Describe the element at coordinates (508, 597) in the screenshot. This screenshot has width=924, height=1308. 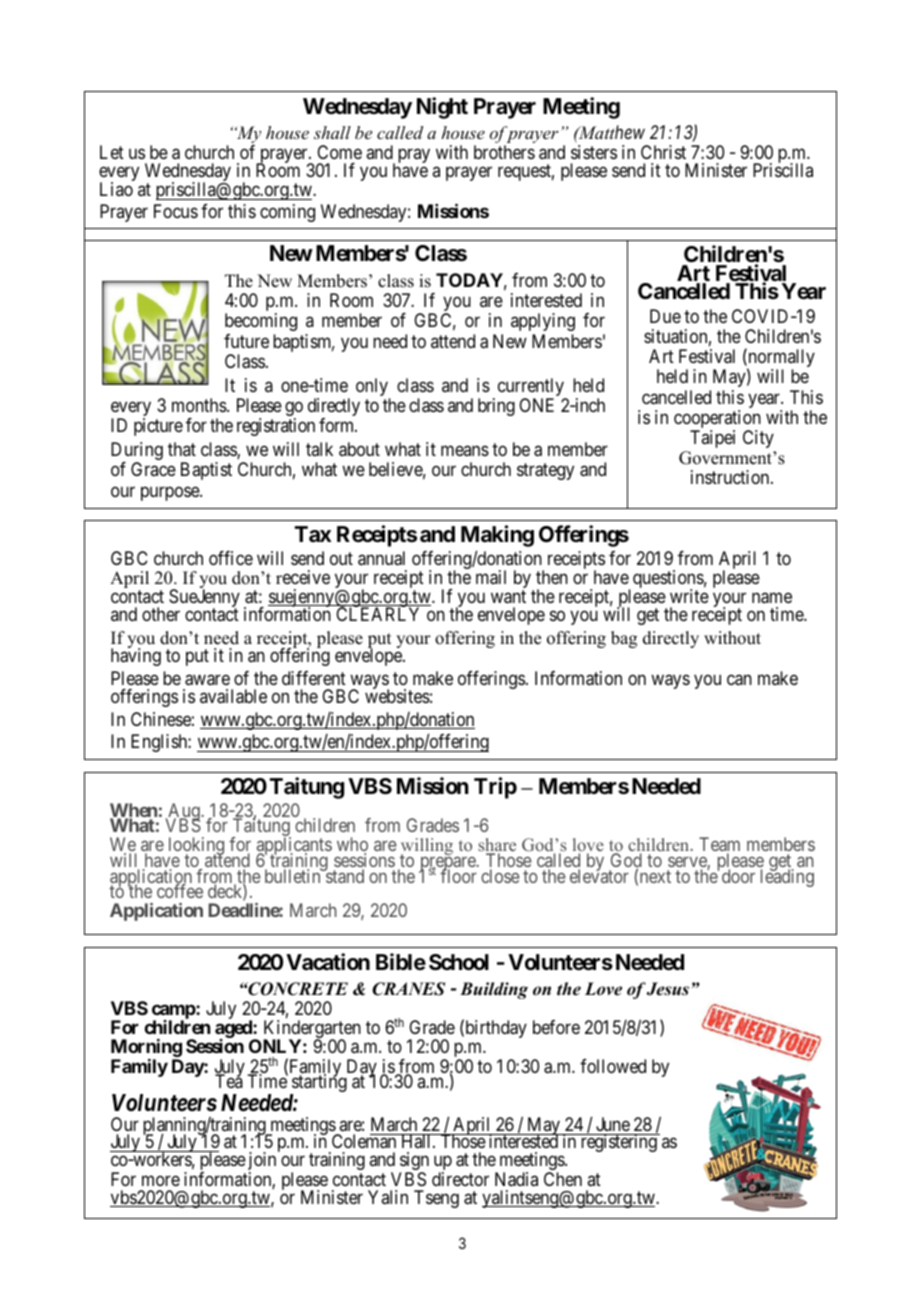
I see `want` at that location.
